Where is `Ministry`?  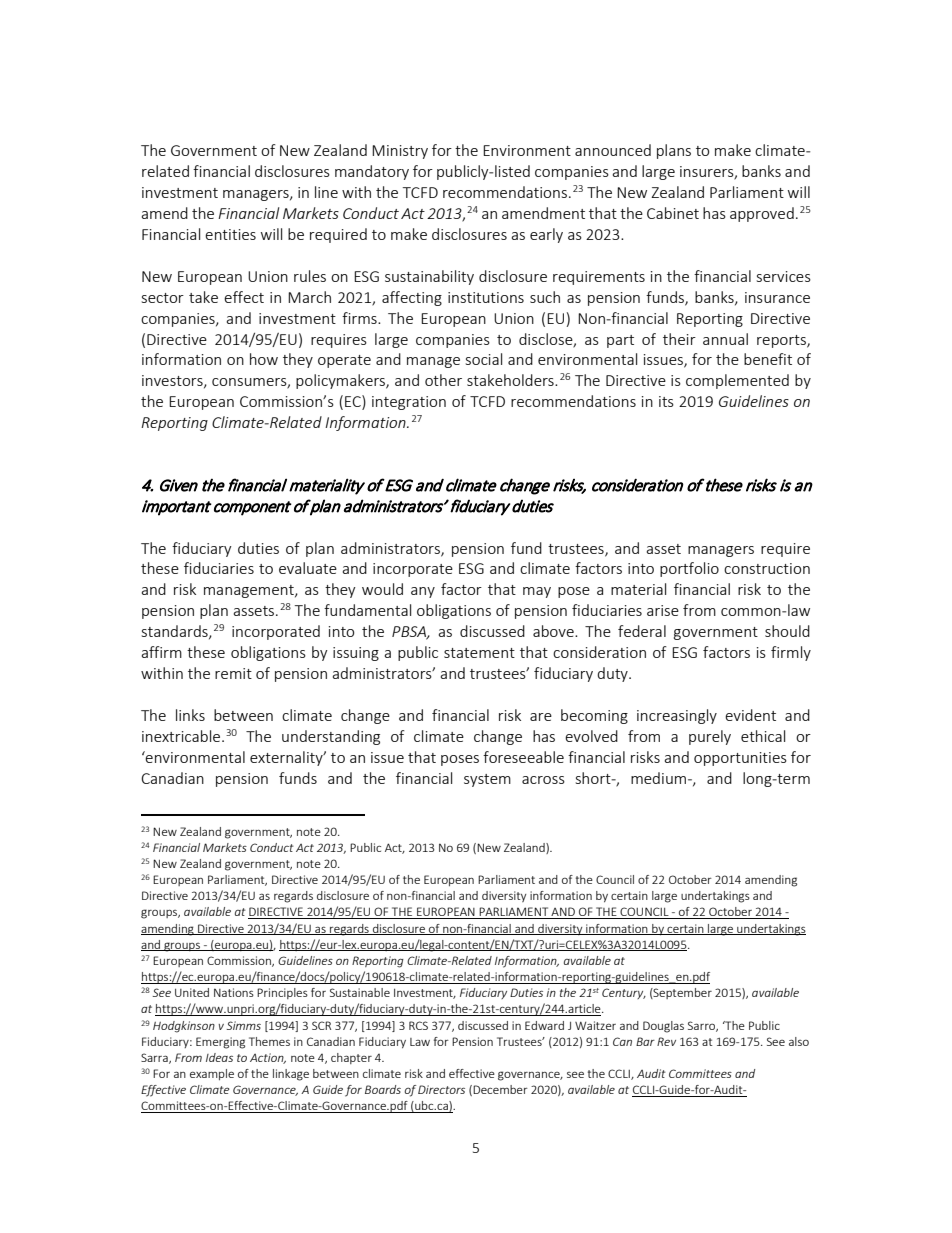 Ministry is located at coordinates (400, 152).
